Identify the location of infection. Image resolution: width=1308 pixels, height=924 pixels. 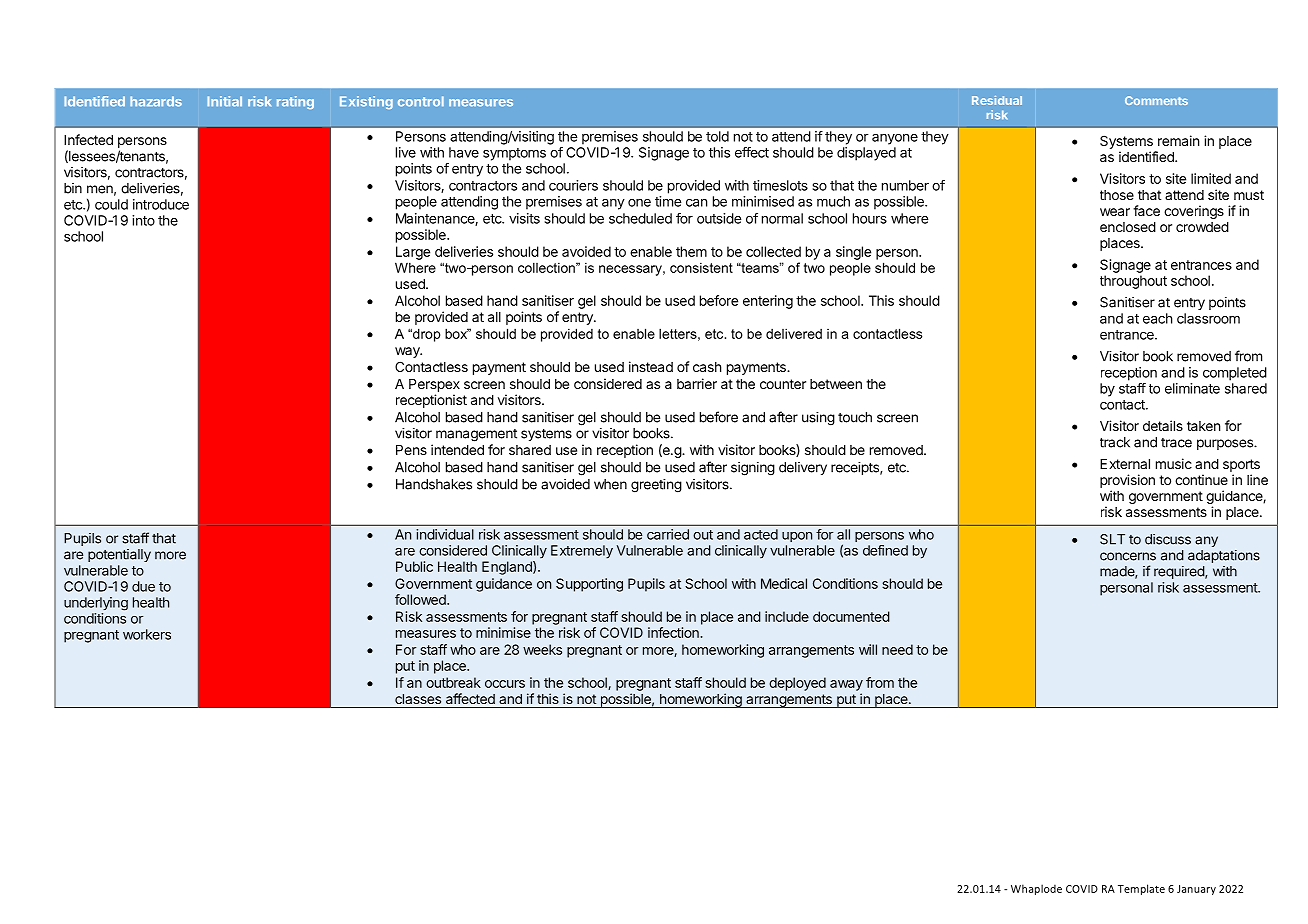
(674, 632).
